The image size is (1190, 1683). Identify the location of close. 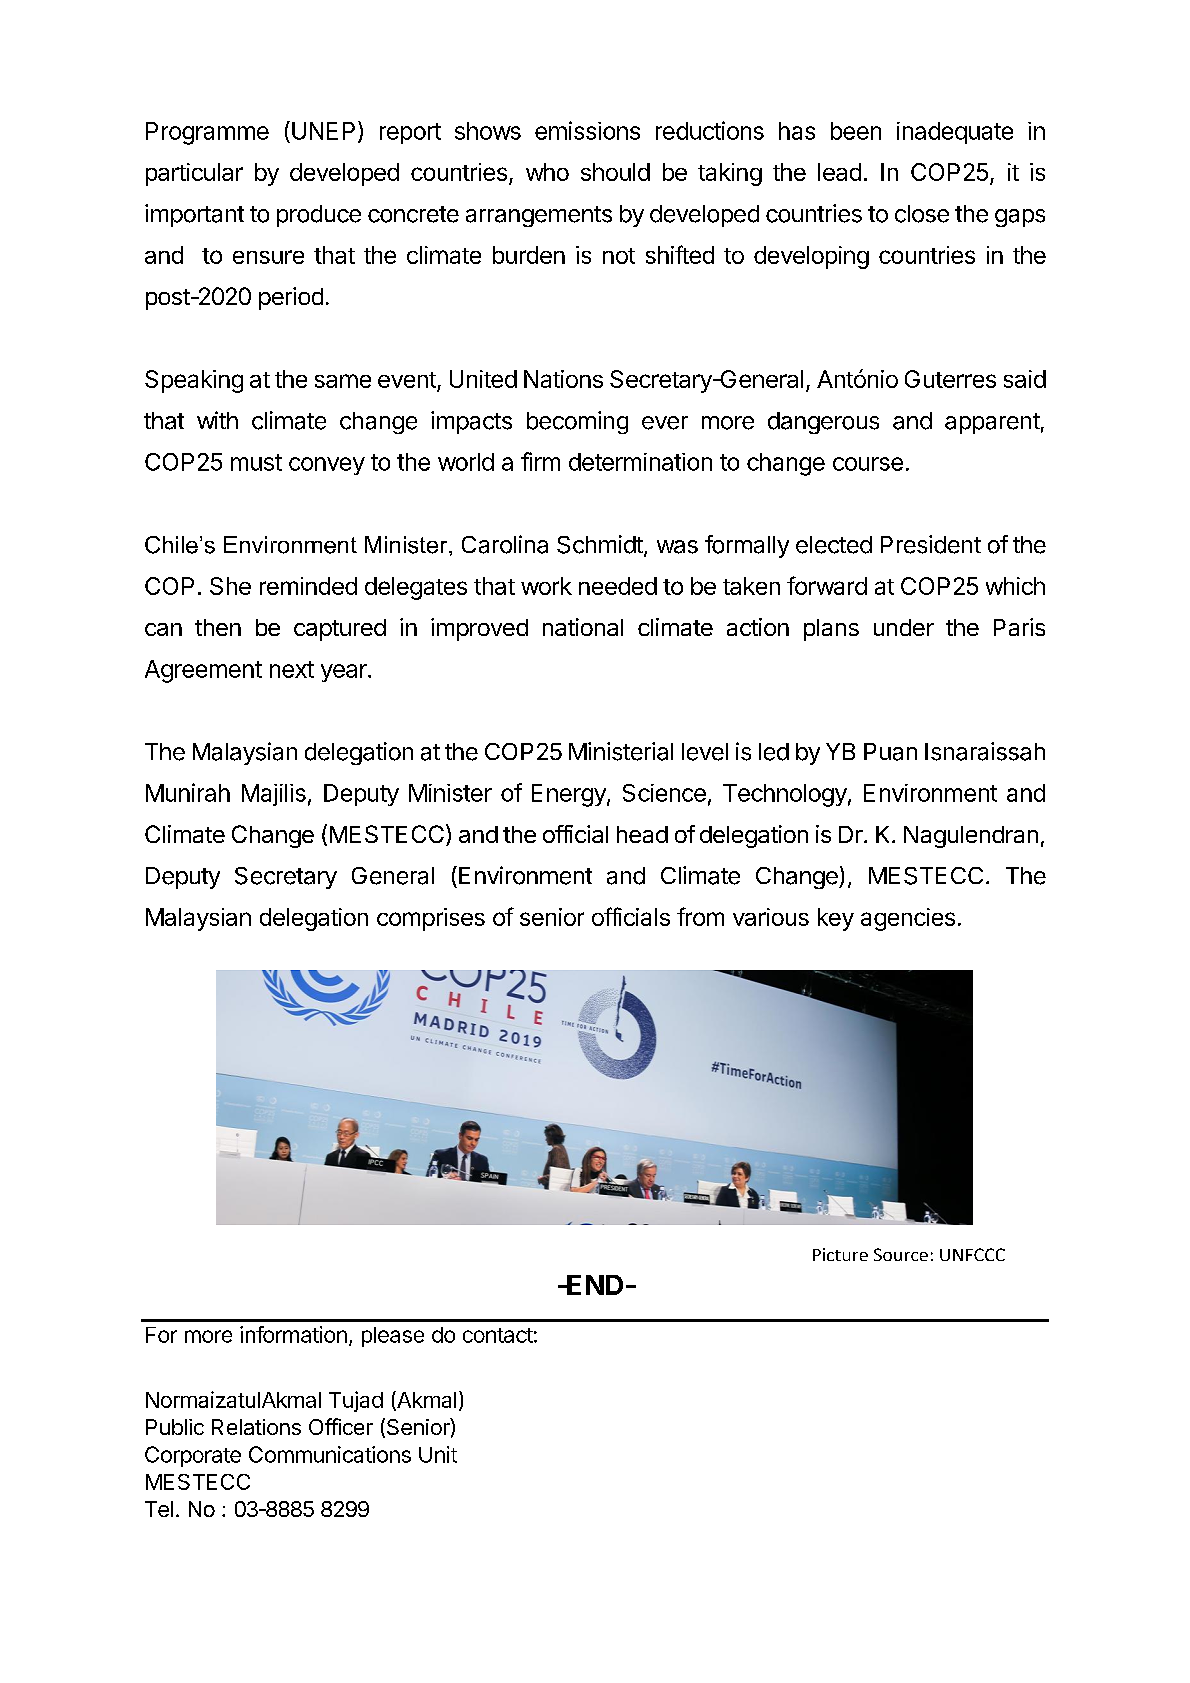
(922, 214).
